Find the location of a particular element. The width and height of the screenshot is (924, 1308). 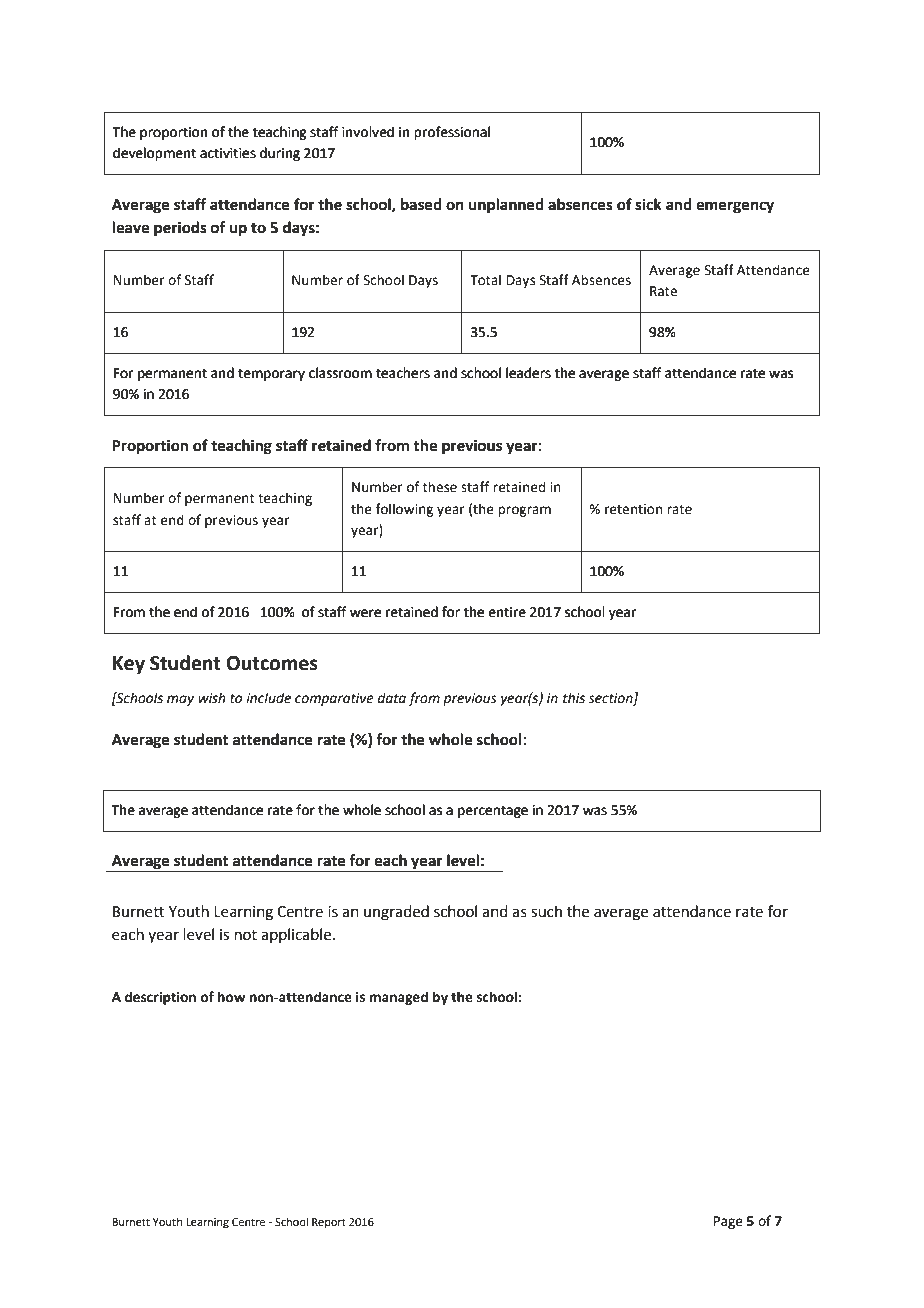

managed is located at coordinates (399, 998).
